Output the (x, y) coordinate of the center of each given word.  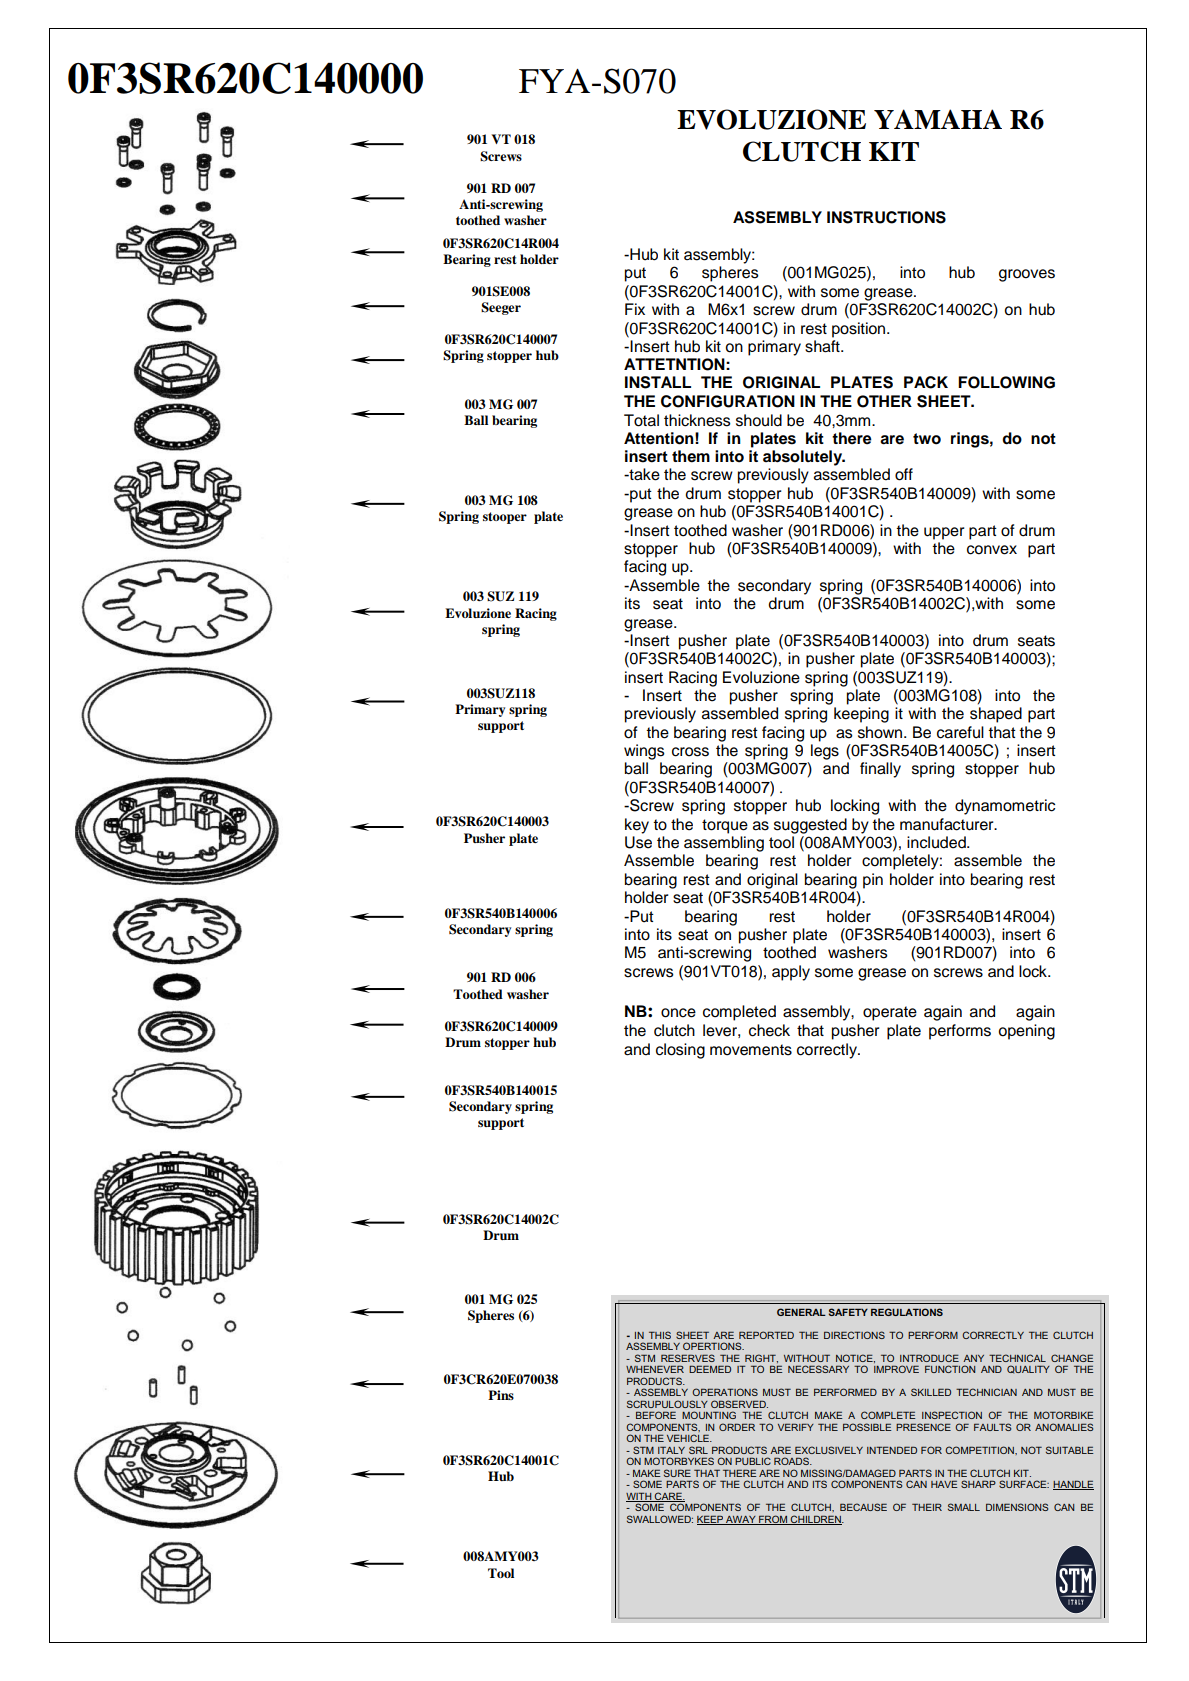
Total (641, 420)
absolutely (803, 458)
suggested (810, 826)
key (637, 826)
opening (1026, 1032)
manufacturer (948, 824)
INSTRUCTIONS (886, 217)
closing (680, 1051)
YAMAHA (938, 119)
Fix (635, 309)
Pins (501, 1395)
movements (751, 1050)
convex (992, 550)
